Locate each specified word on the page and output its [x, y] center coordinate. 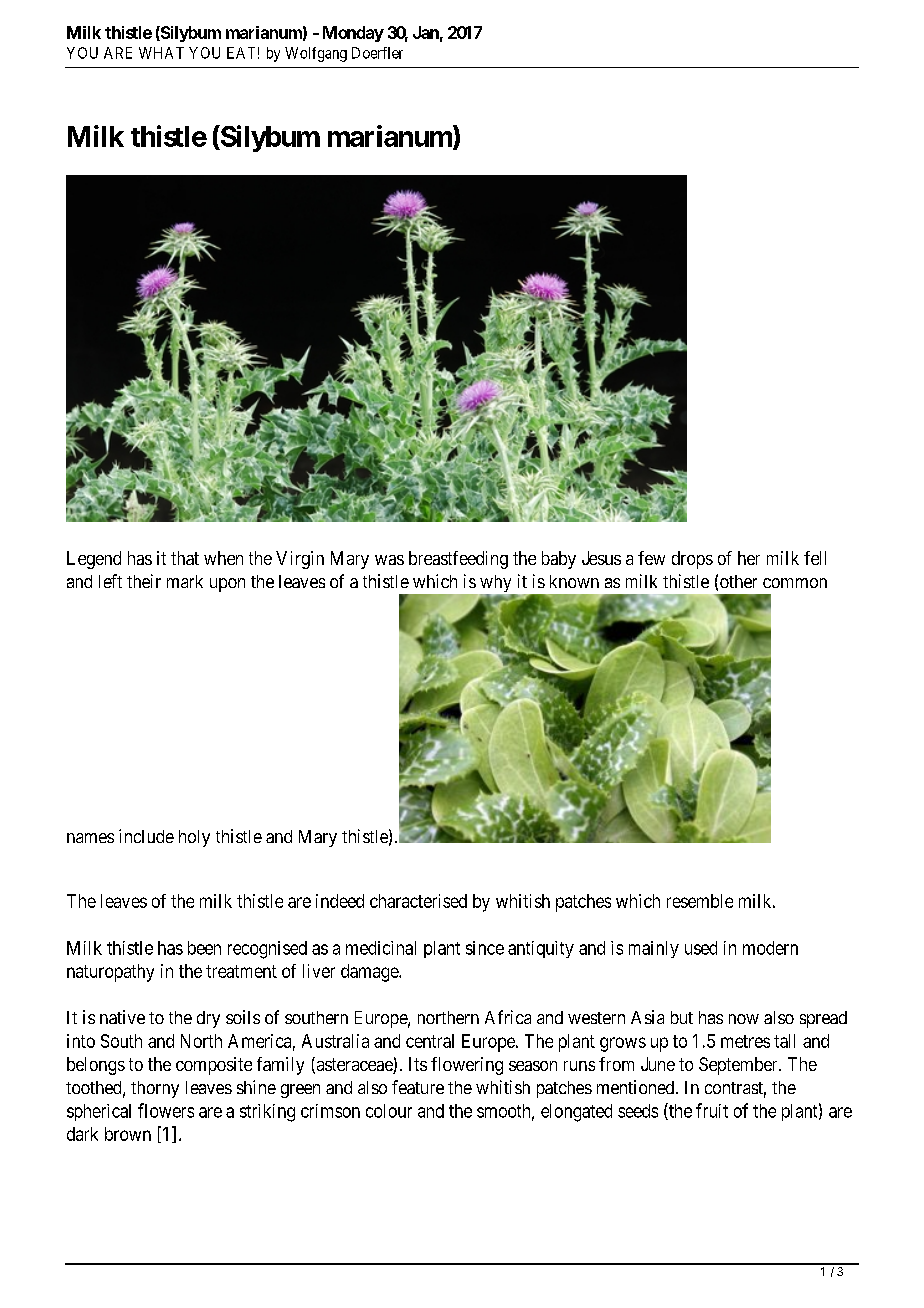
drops [692, 560]
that [185, 558]
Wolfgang [316, 54]
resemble [700, 901]
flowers [166, 1110]
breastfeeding [458, 560]
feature [418, 1087]
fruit [712, 1110]
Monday [353, 34]
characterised [418, 901]
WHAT [161, 53]
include [146, 836]
